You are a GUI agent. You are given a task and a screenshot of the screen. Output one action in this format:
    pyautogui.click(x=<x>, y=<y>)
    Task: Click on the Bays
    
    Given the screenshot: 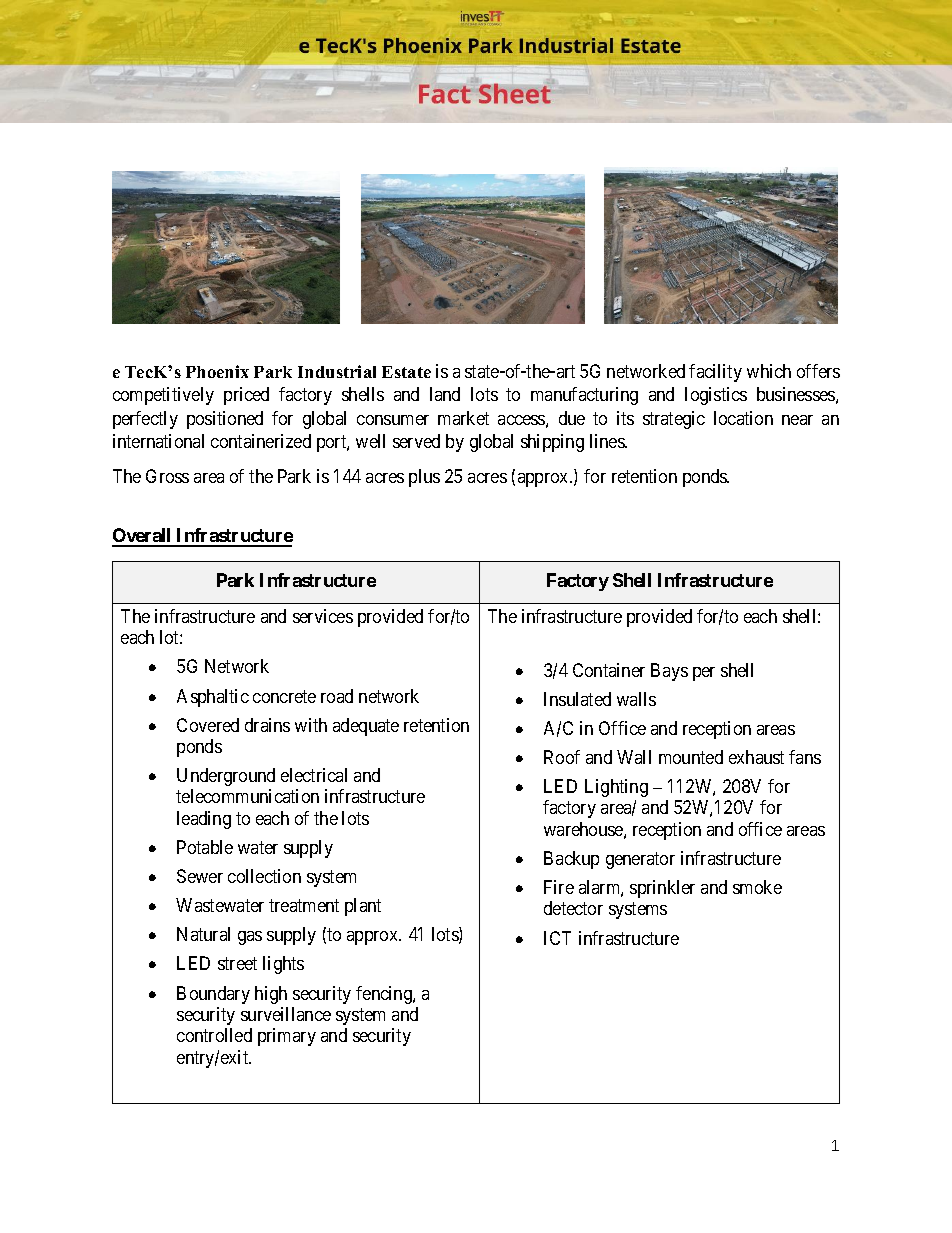 What is the action you would take?
    pyautogui.click(x=669, y=672)
